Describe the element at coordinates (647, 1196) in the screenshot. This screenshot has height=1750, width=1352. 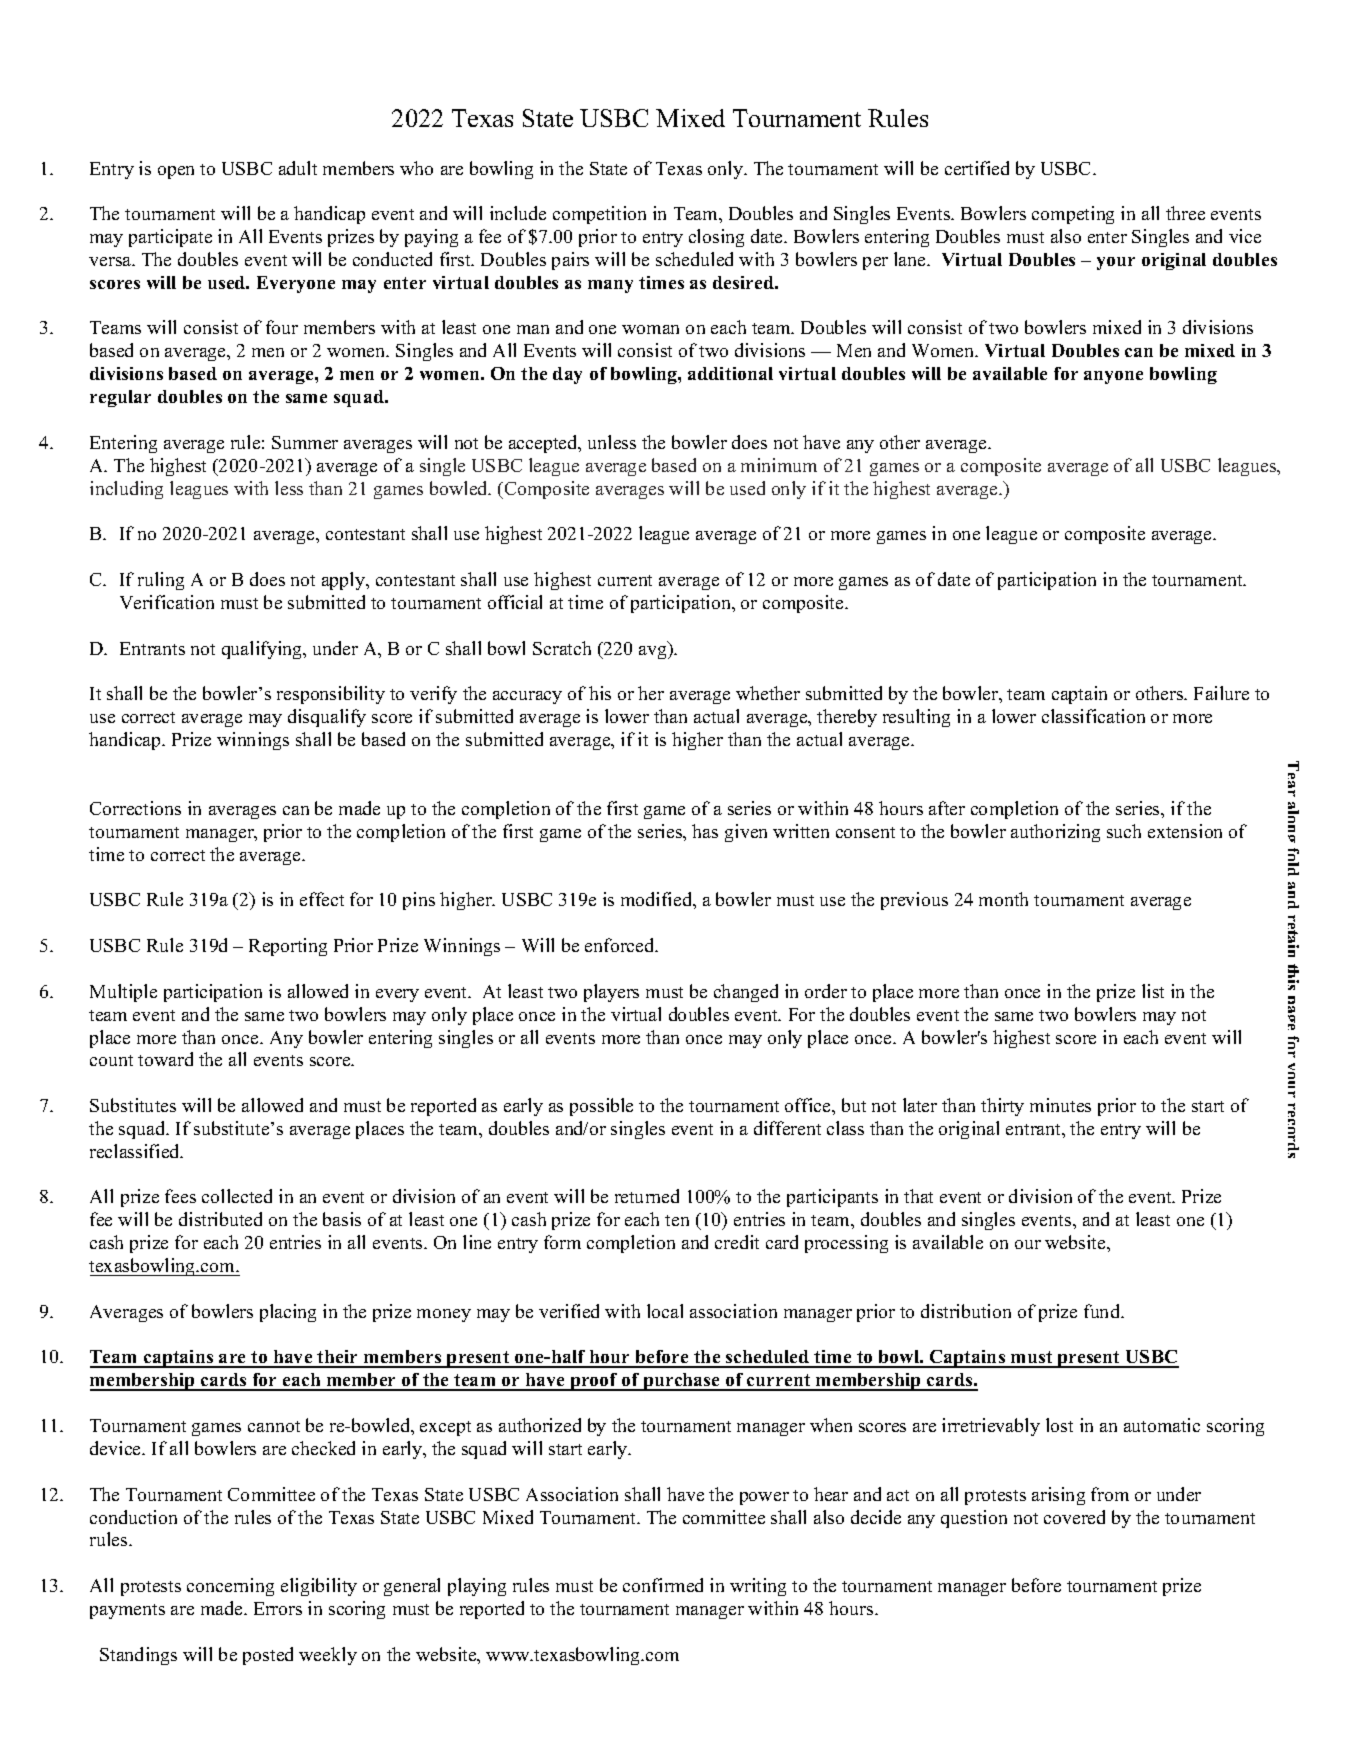
I see `returned` at that location.
